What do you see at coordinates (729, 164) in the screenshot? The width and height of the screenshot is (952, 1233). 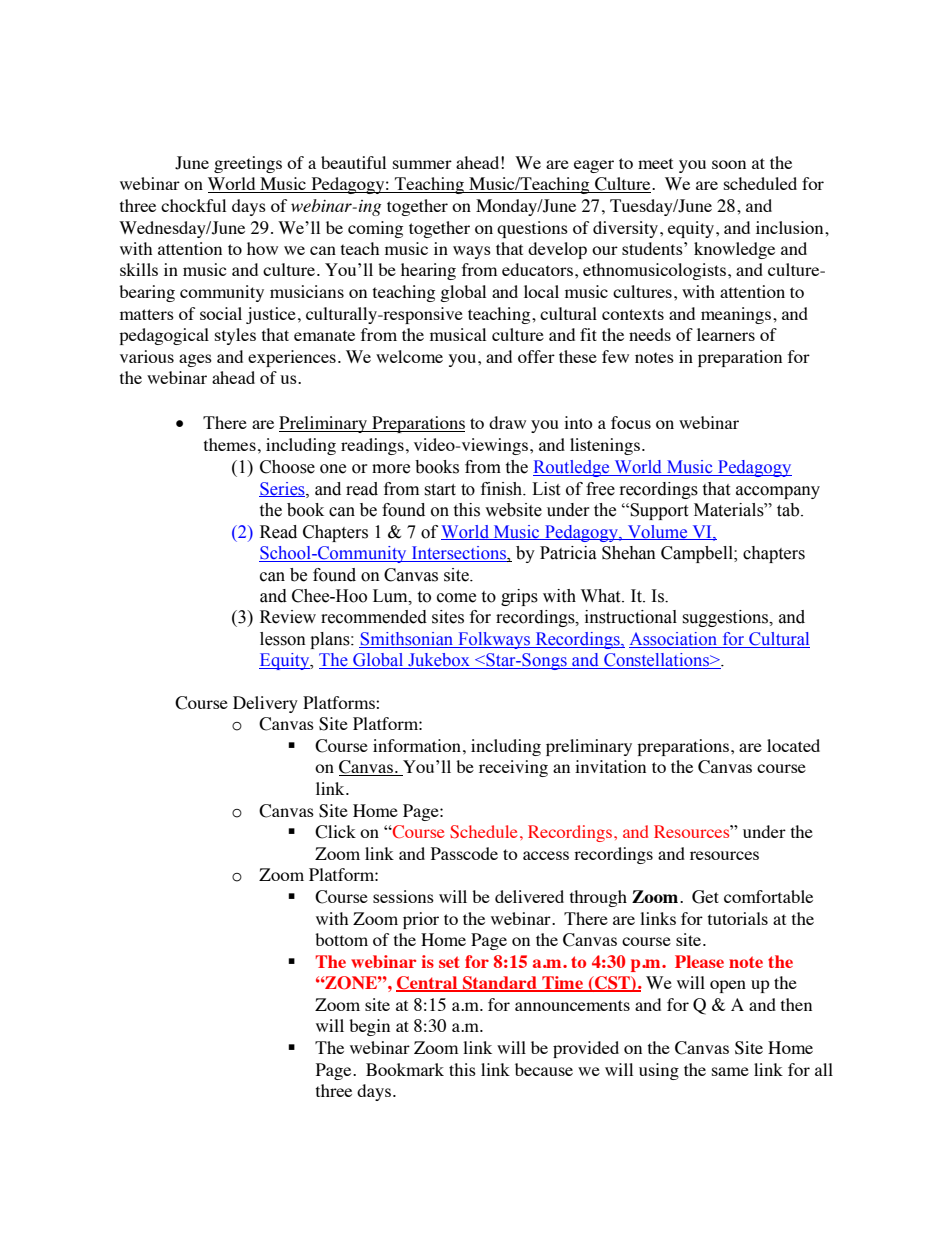 I see `soon` at bounding box center [729, 164].
